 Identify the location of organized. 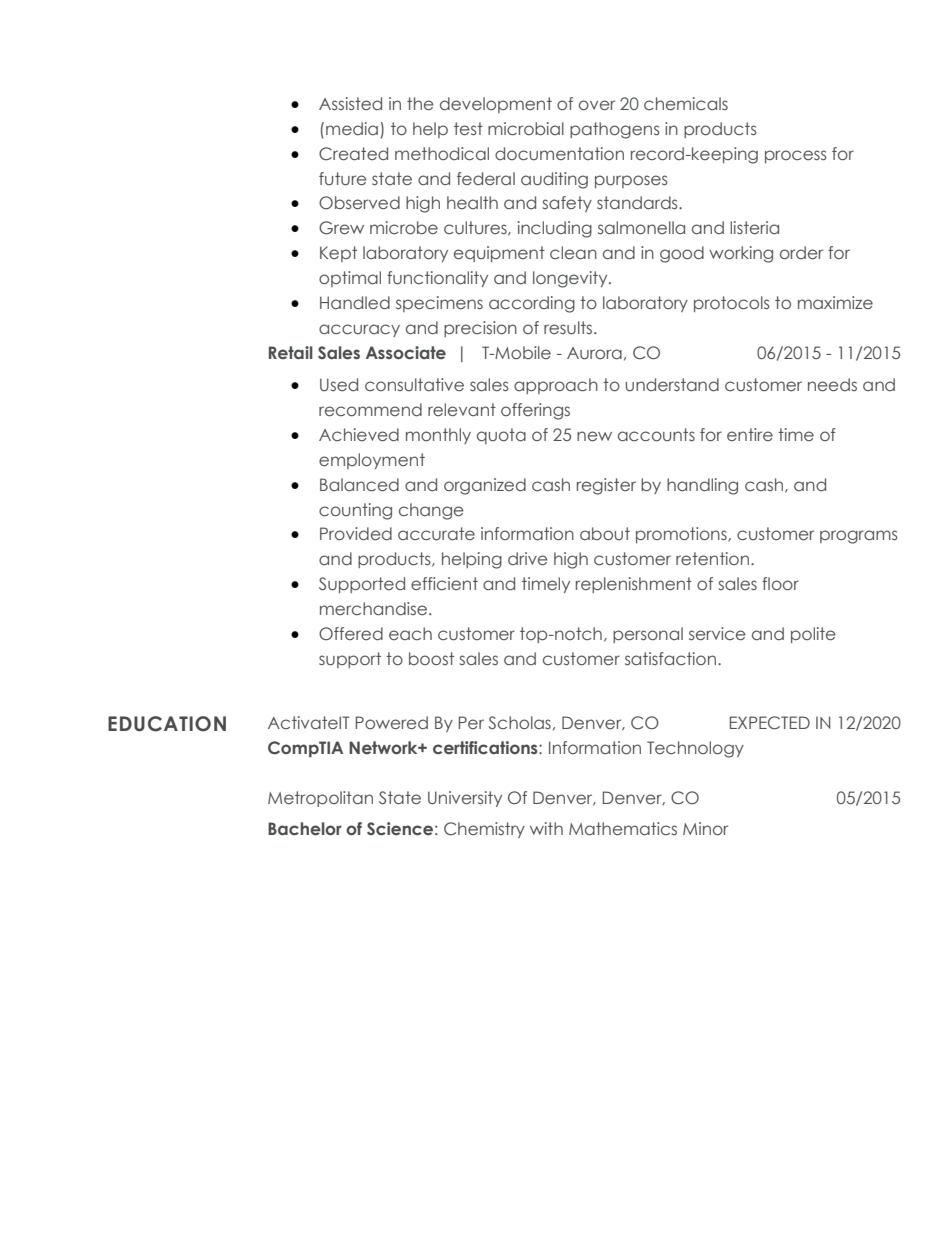
(485, 486).
